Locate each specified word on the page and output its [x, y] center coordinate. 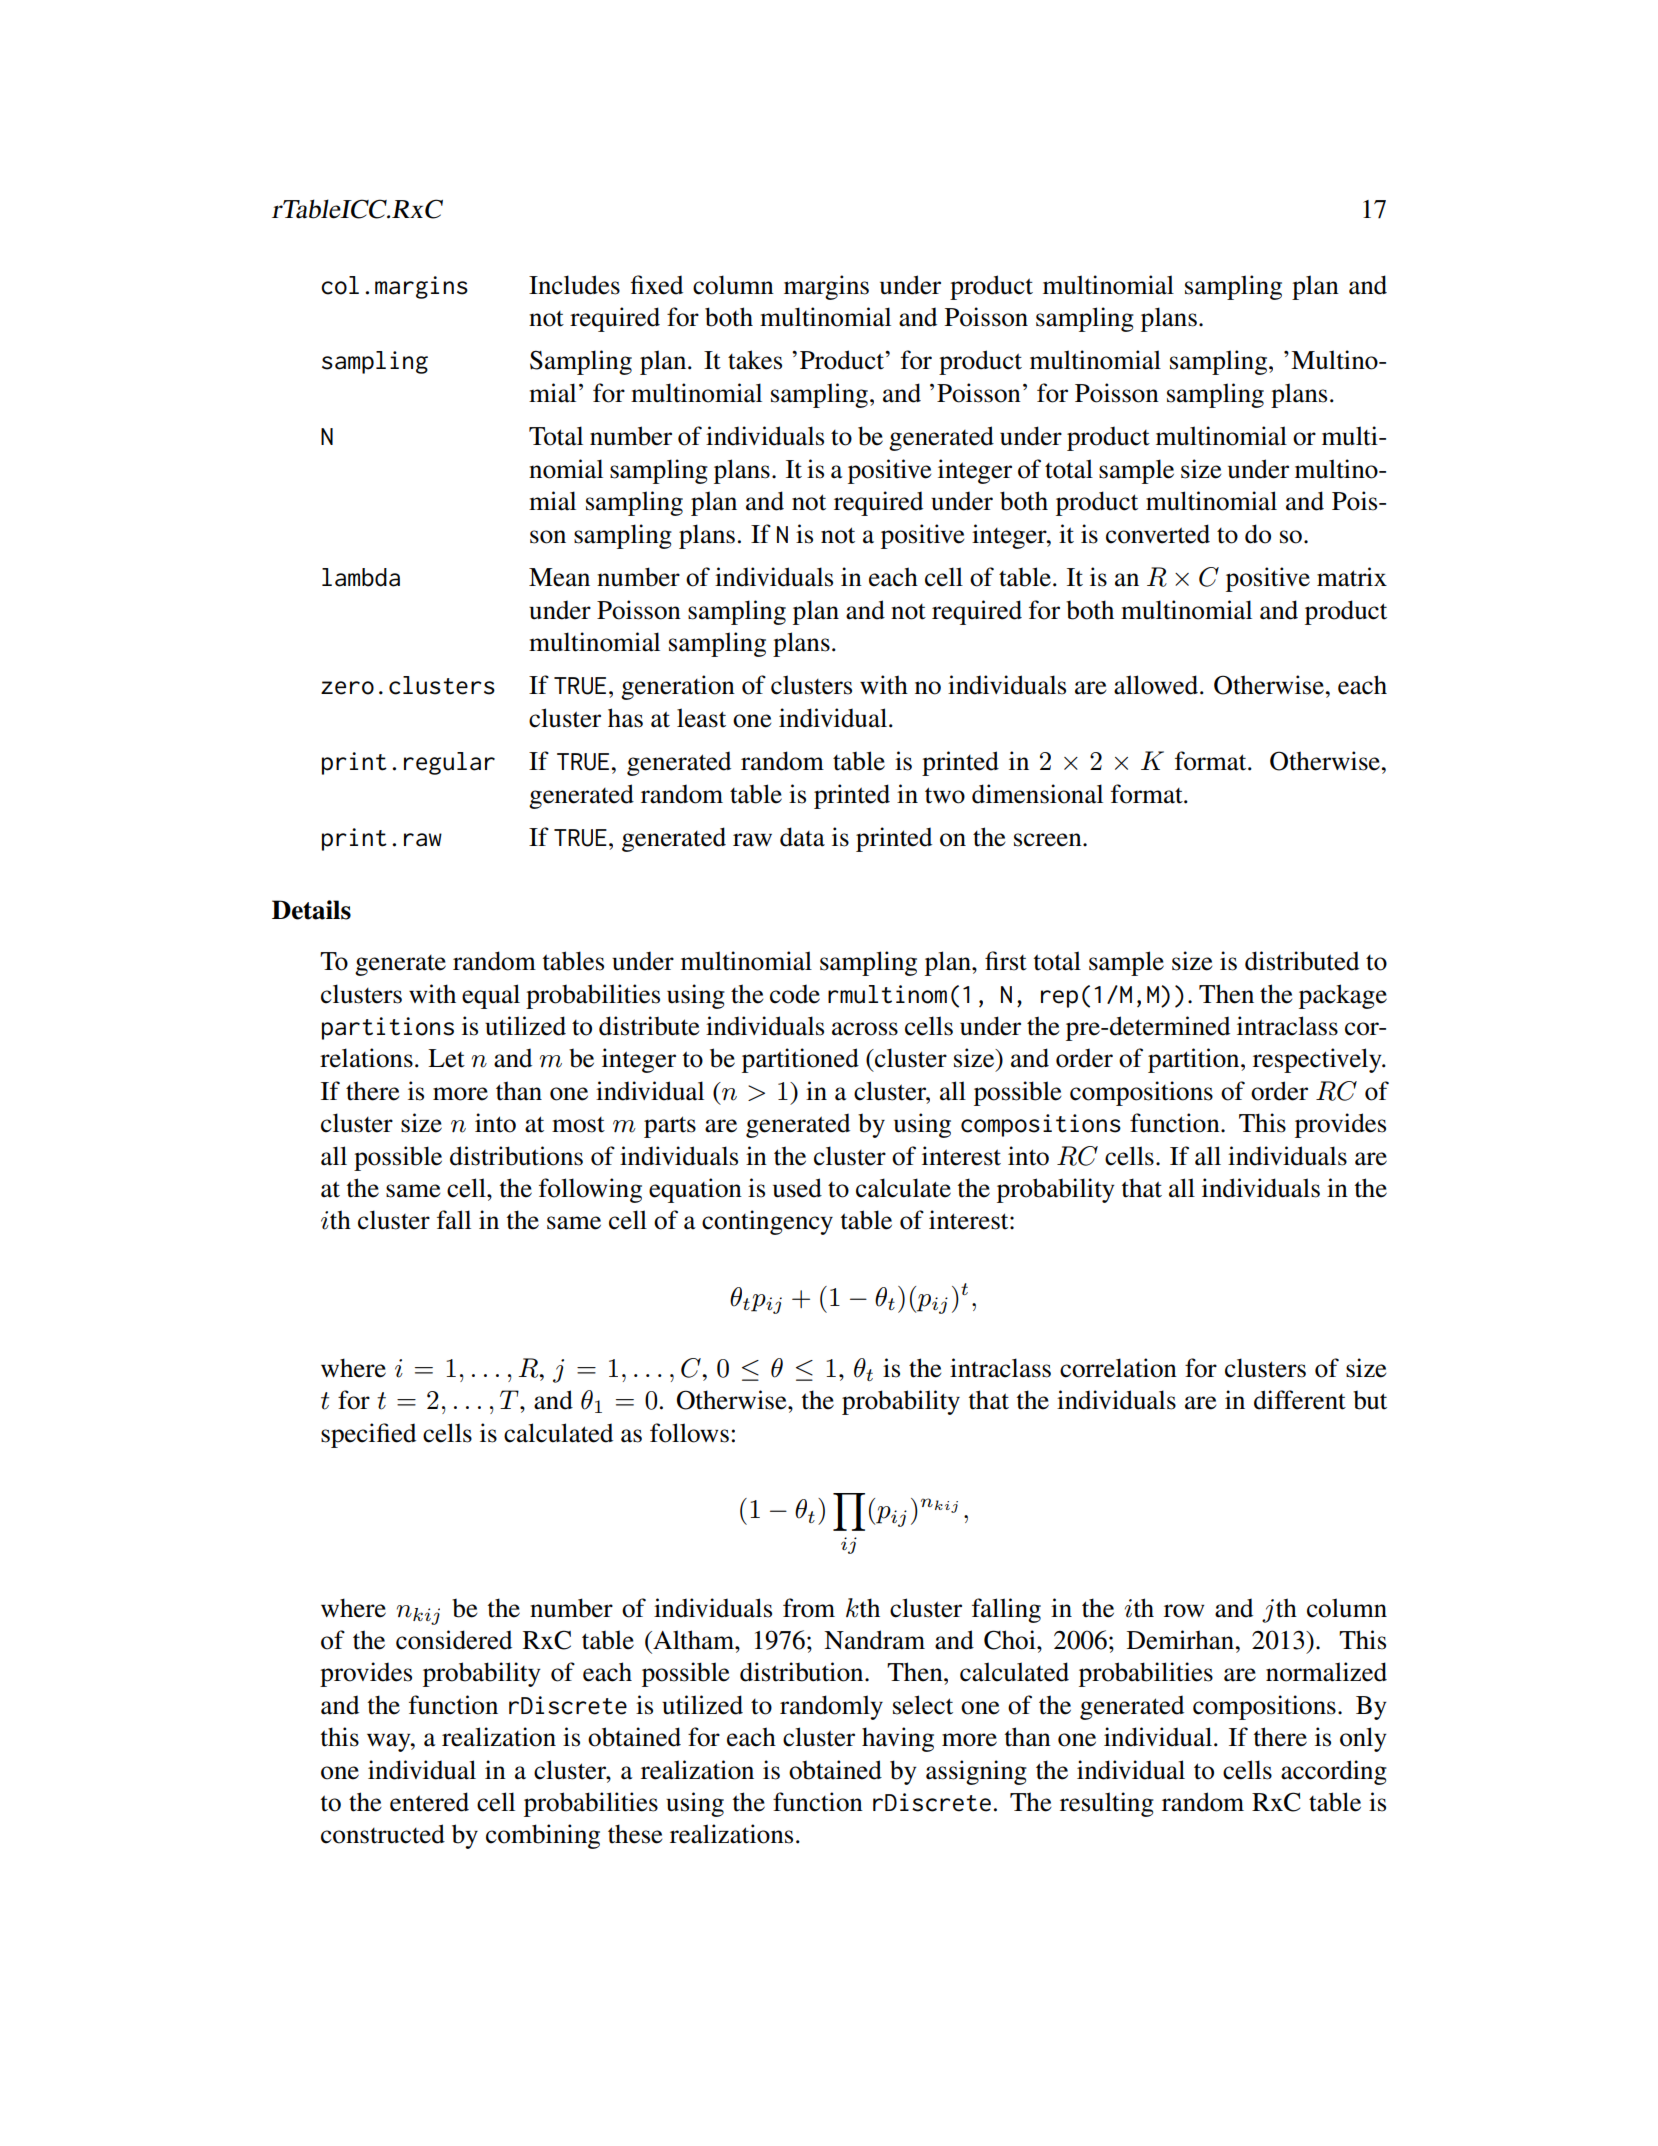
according [1334, 1772]
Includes [574, 285]
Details [311, 910]
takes [755, 360]
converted [1158, 534]
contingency [767, 1222]
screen [1049, 840]
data [802, 837]
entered [429, 1802]
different [1300, 1400]
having [898, 1739]
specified [368, 1435]
